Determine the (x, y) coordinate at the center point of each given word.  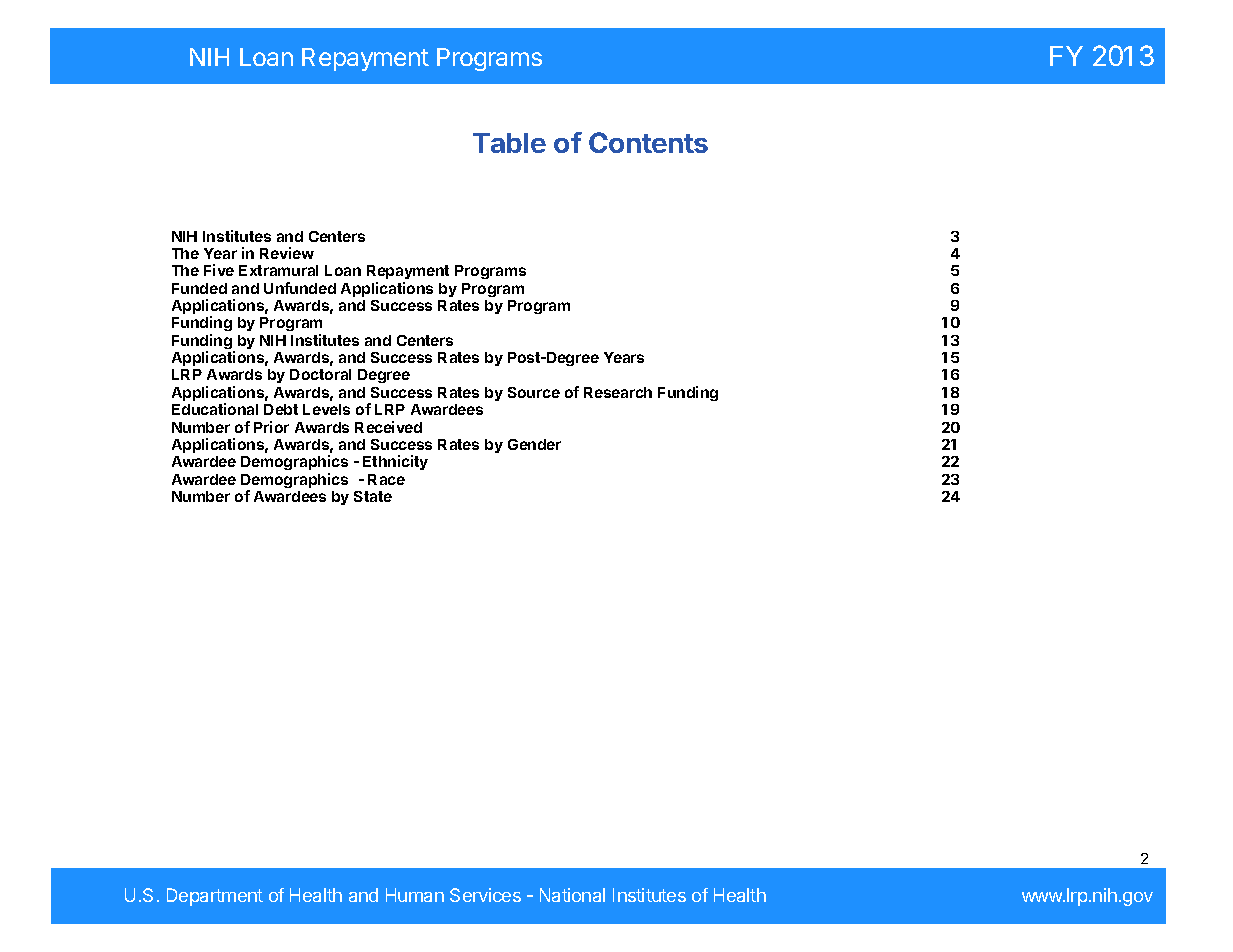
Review (287, 253)
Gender (534, 444)
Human (415, 895)
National (572, 895)
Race (386, 479)
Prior (271, 427)
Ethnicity (395, 462)
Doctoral (320, 374)
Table (509, 143)
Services (485, 895)
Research (618, 392)
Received (388, 427)
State (373, 496)
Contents (648, 142)
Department (215, 897)
